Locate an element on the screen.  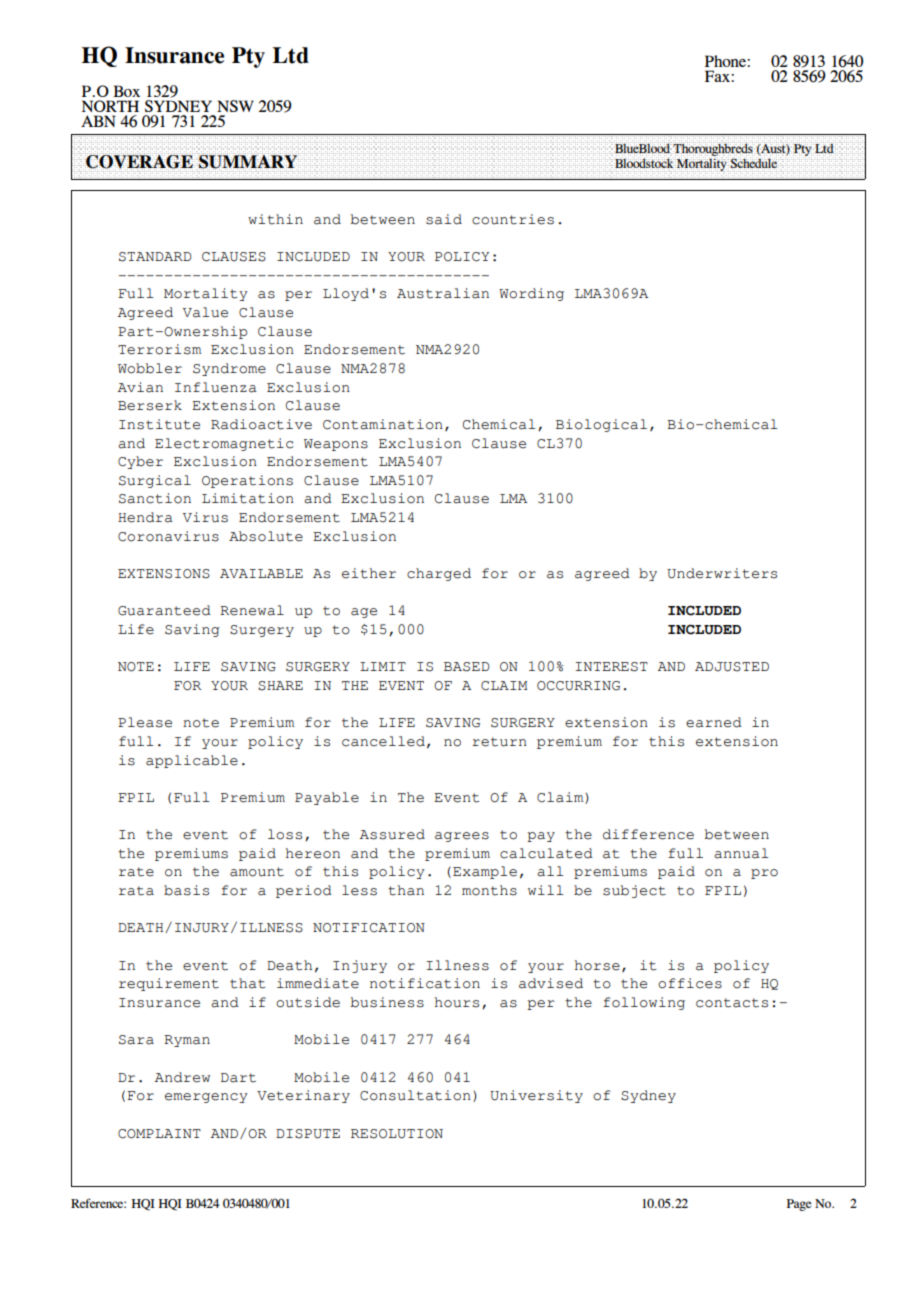
said is located at coordinates (444, 219).
